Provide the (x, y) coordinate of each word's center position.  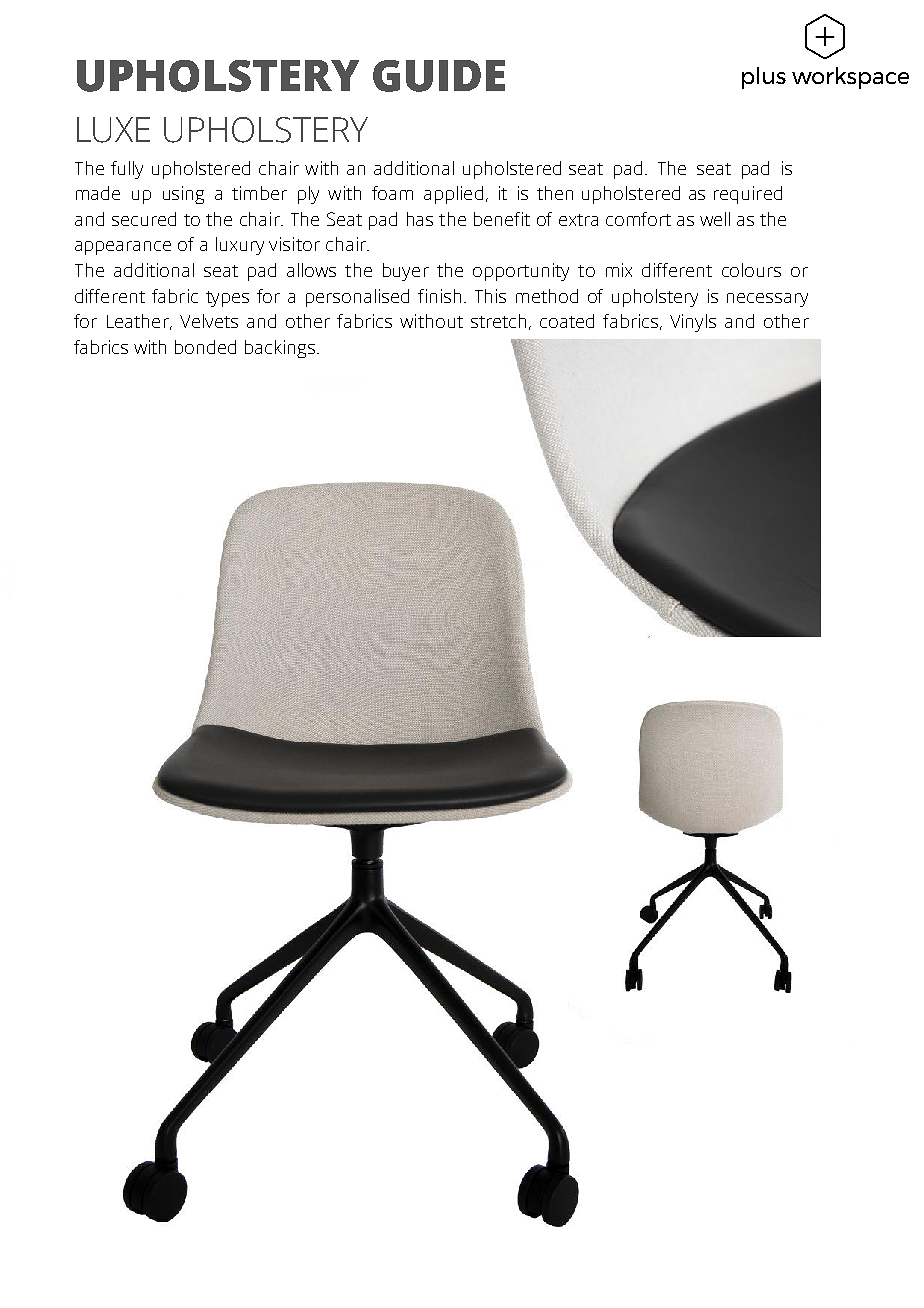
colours (751, 270)
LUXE (113, 130)
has (420, 219)
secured (144, 219)
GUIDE (439, 76)
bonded (205, 347)
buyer (406, 272)
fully (127, 170)
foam (392, 193)
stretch (498, 321)
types (227, 299)
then (555, 193)
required (748, 195)
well (715, 219)
